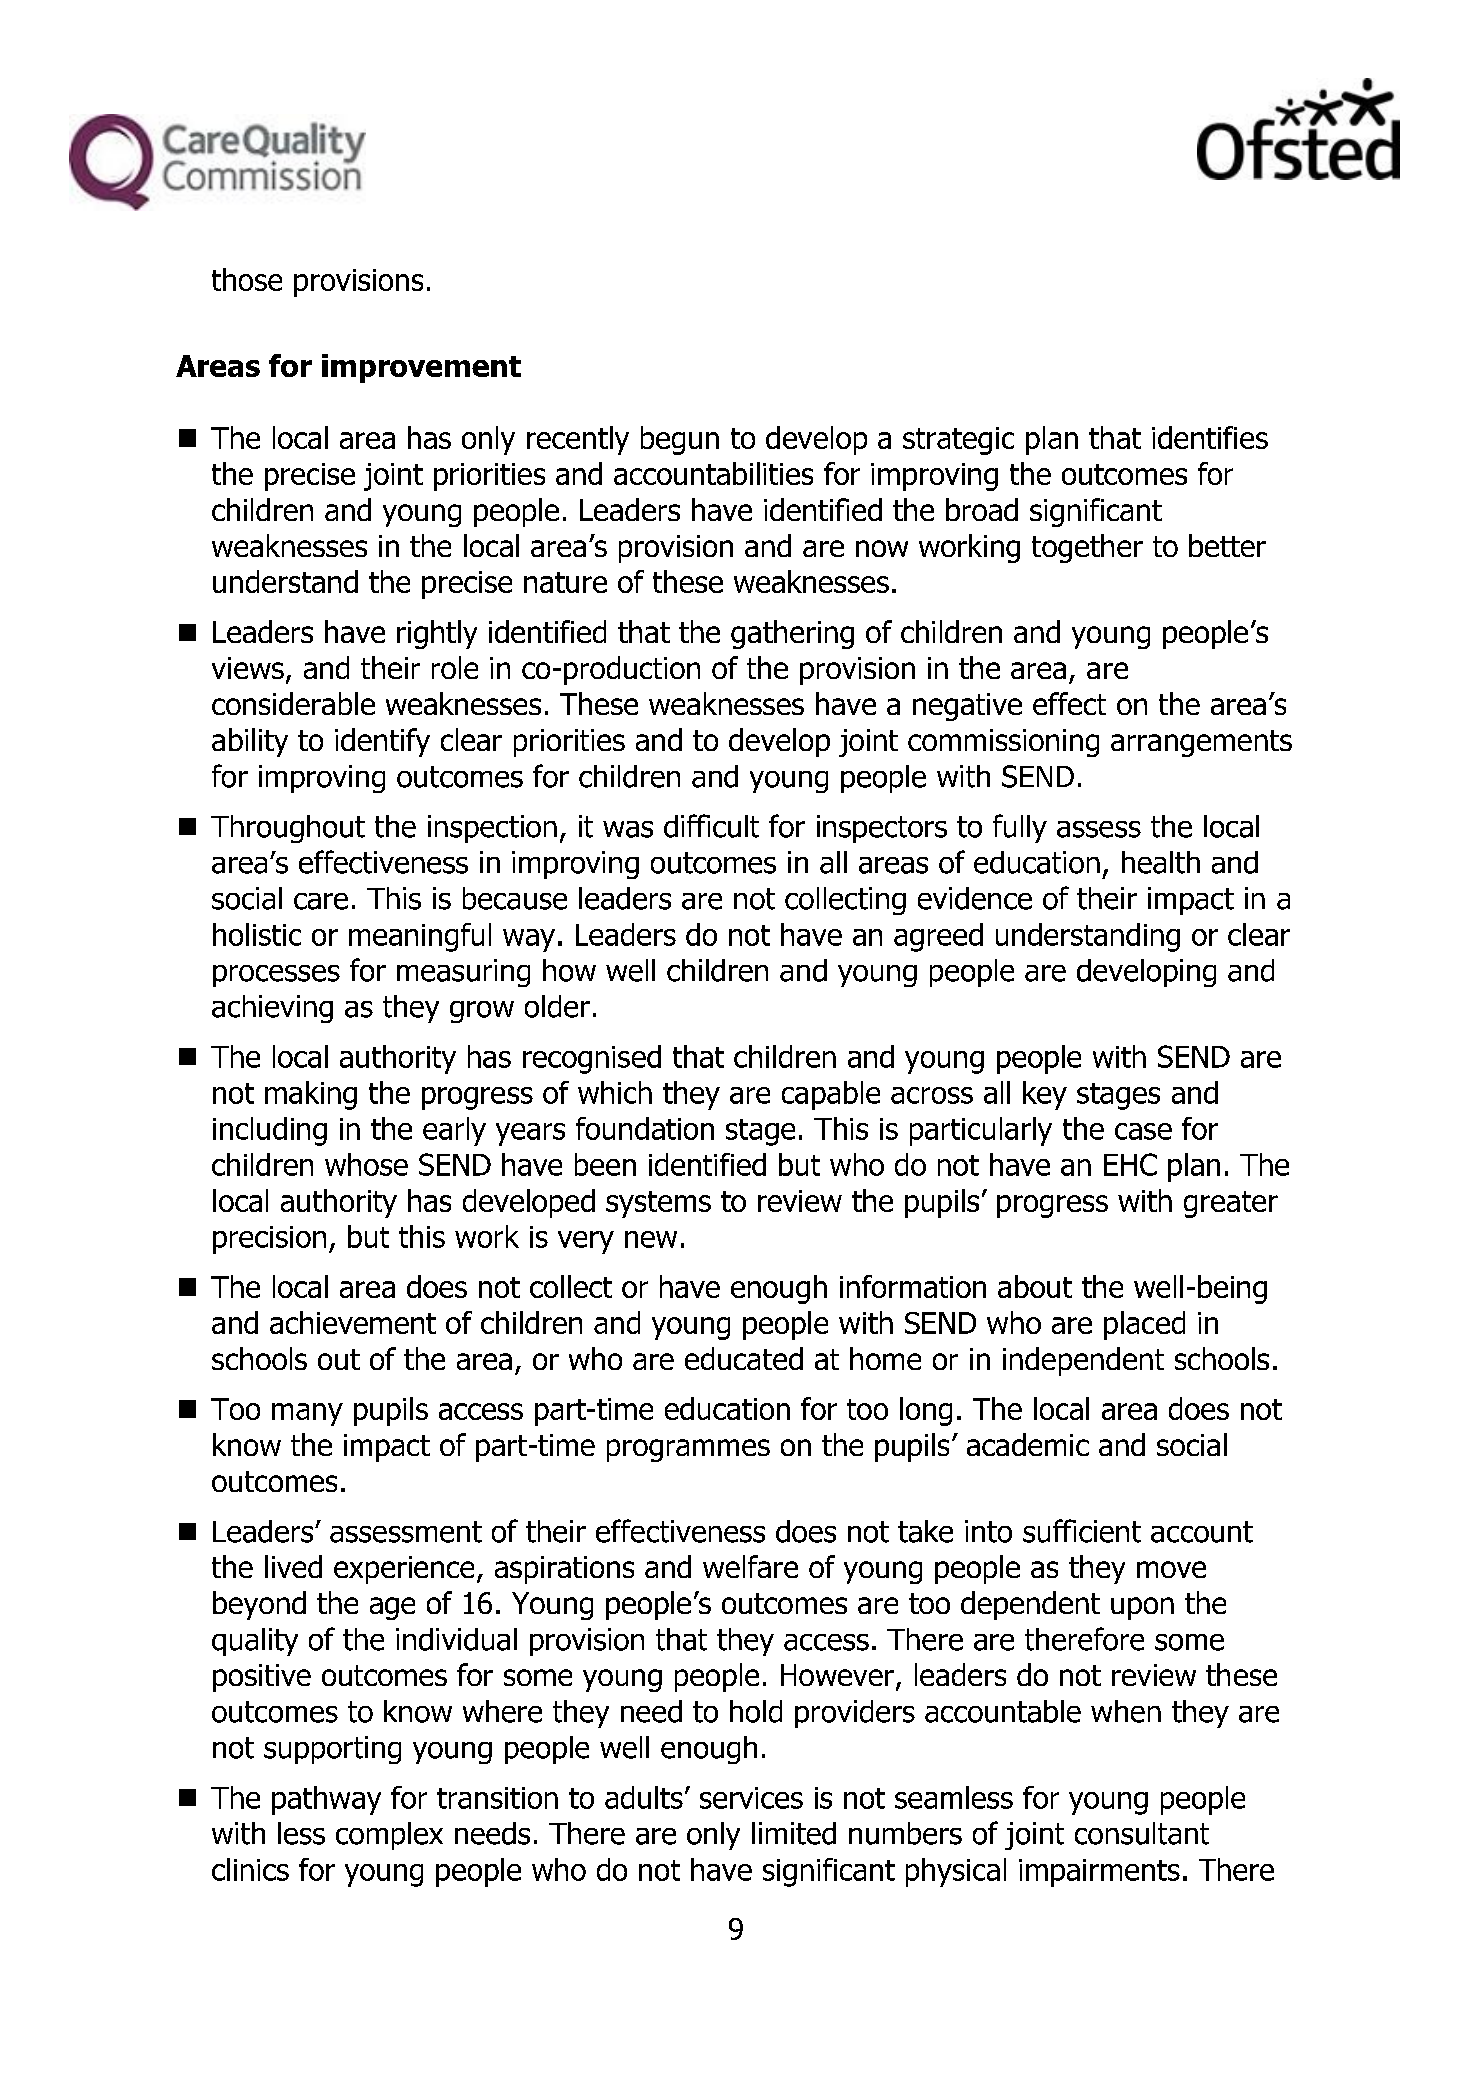 This document has width=1472, height=2087. What do you see at coordinates (680, 440) in the document?
I see `begun` at bounding box center [680, 440].
